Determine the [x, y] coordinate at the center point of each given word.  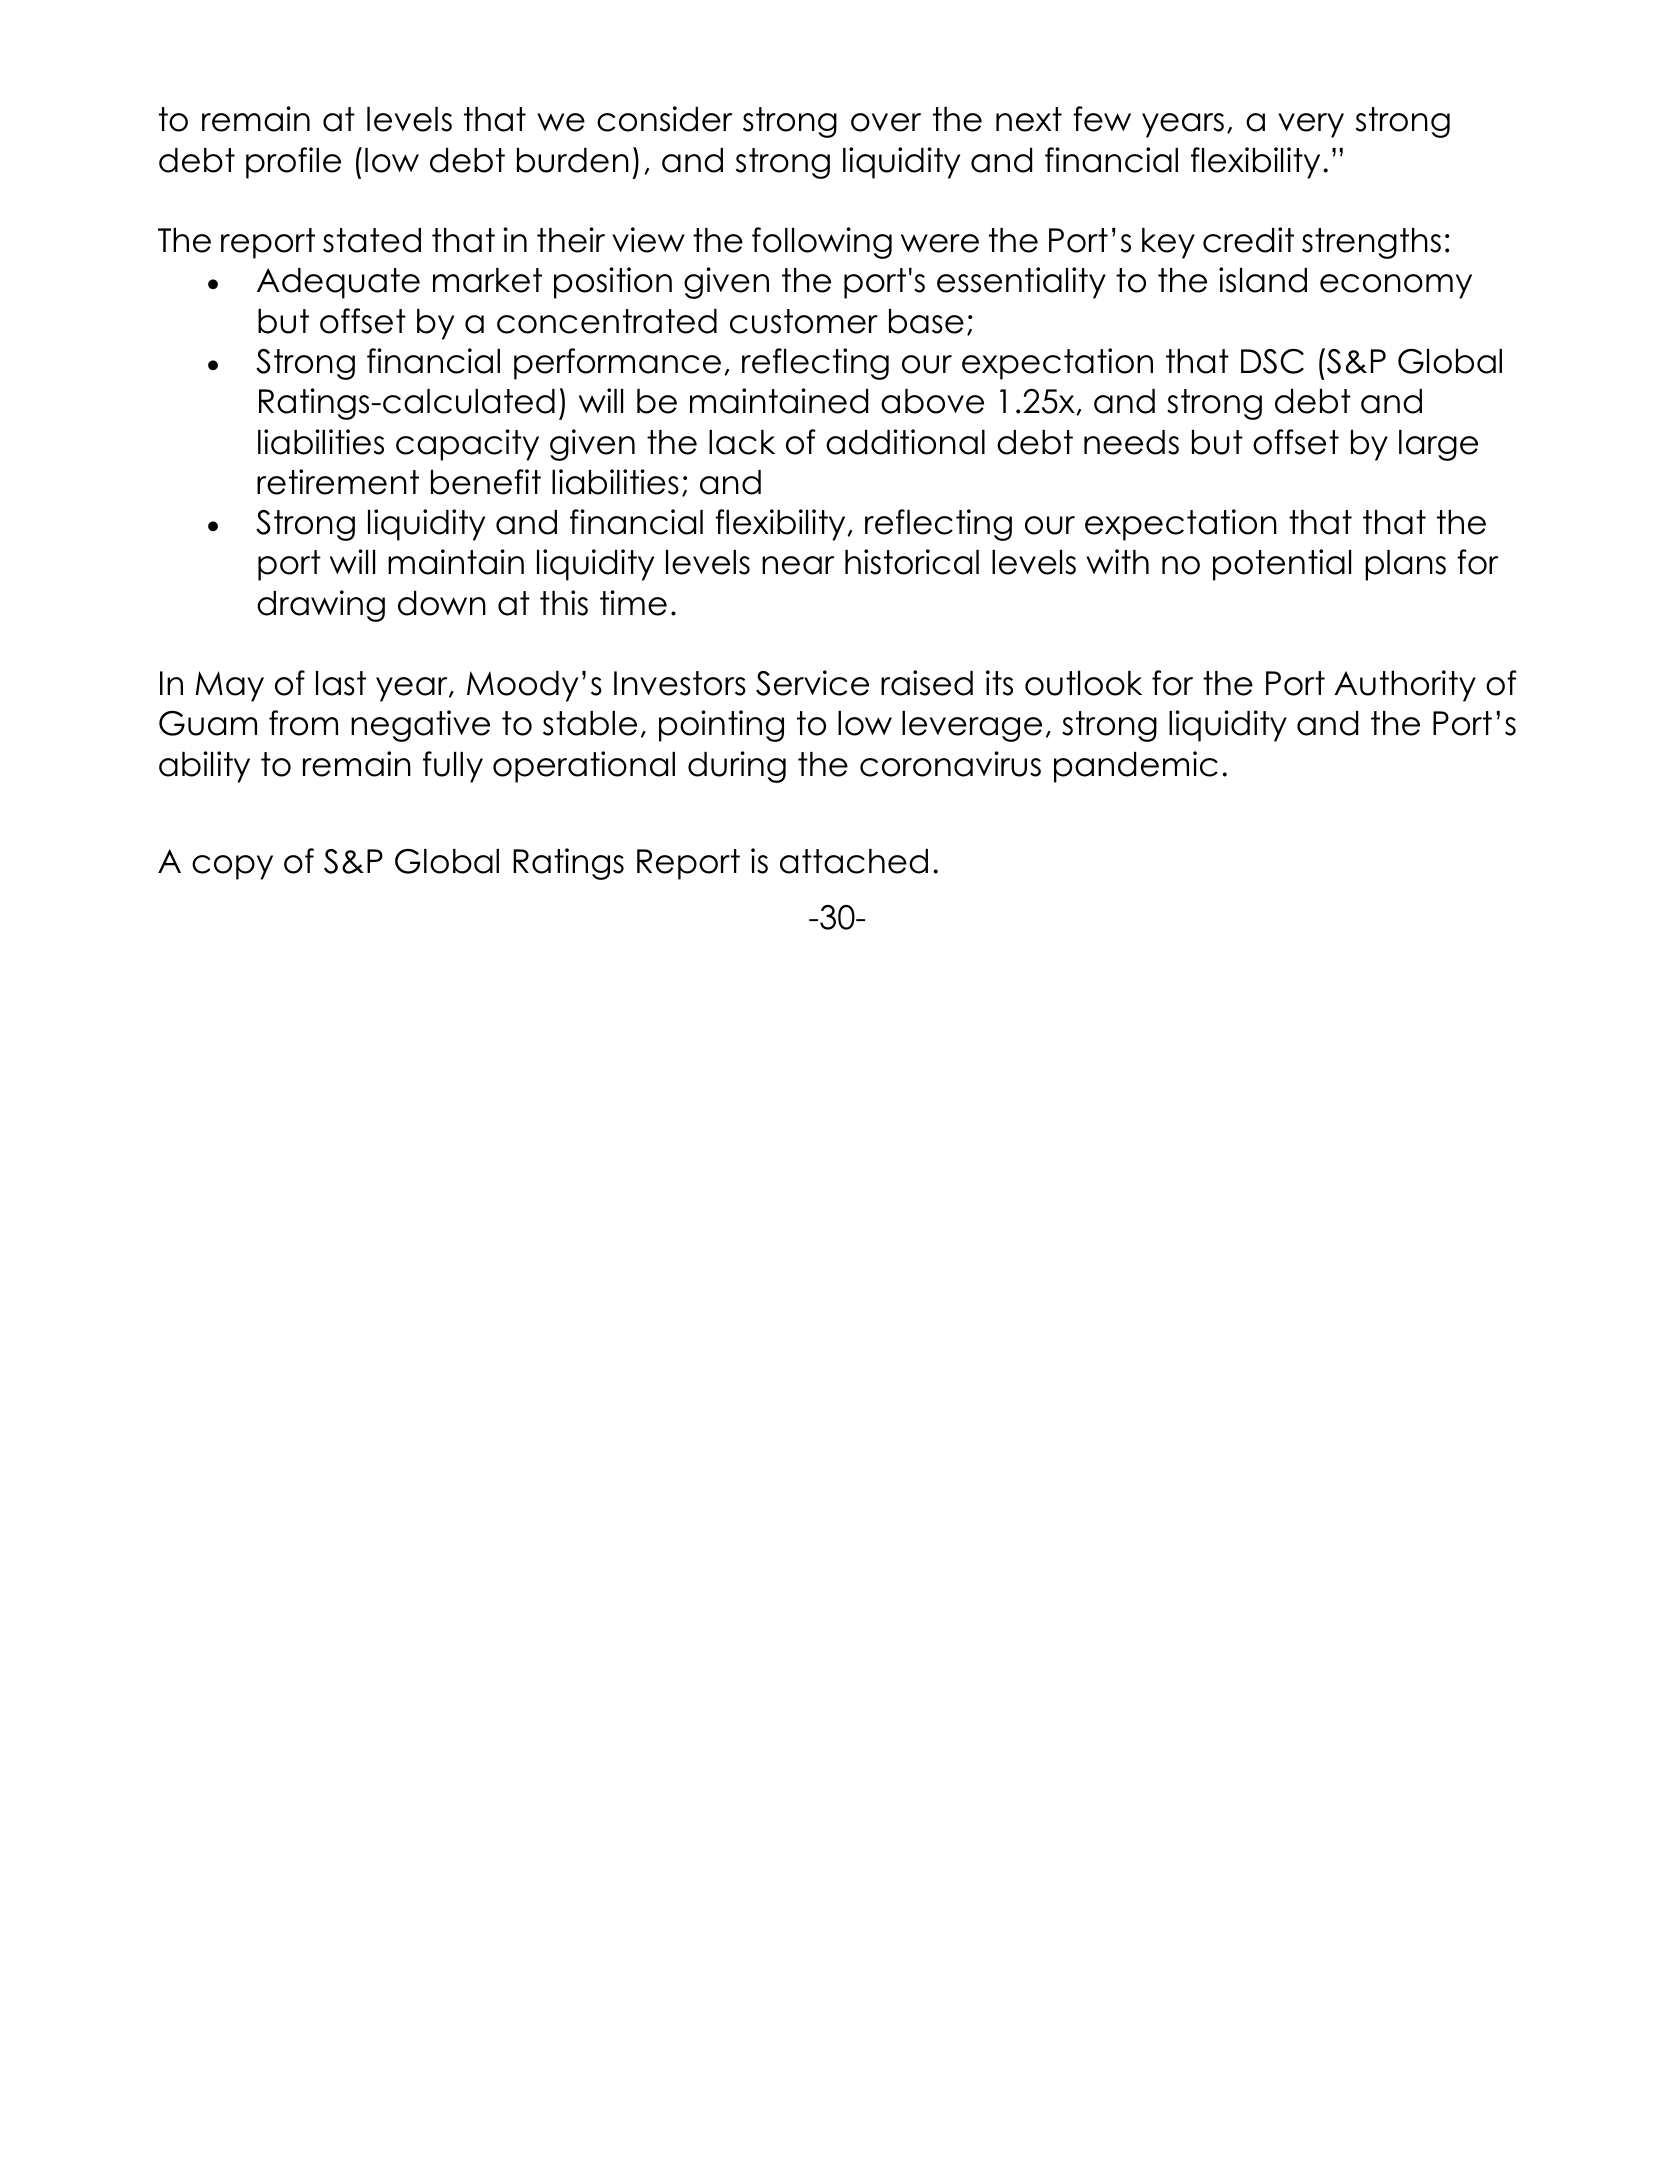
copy [232, 867]
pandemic [1136, 767]
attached [854, 861]
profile [293, 163]
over [886, 122]
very [1311, 125]
